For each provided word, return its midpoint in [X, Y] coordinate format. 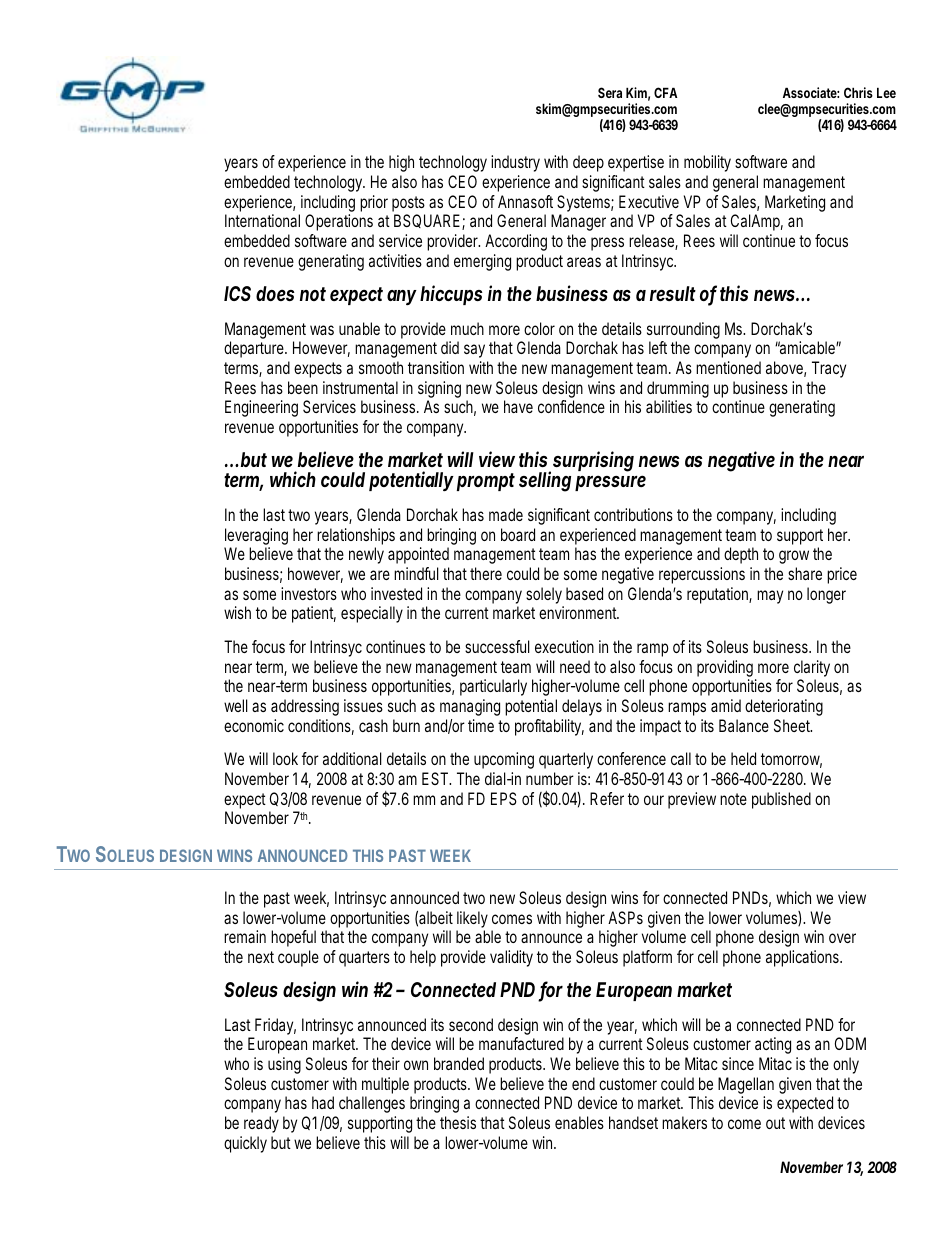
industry [515, 163]
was [322, 330]
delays [582, 707]
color [539, 328]
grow [794, 557]
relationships [356, 536]
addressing [305, 707]
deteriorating [784, 707]
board [518, 534]
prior [374, 203]
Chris [858, 92]
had [323, 1102]
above [784, 367]
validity [511, 958]
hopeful [293, 938]
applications [803, 958]
